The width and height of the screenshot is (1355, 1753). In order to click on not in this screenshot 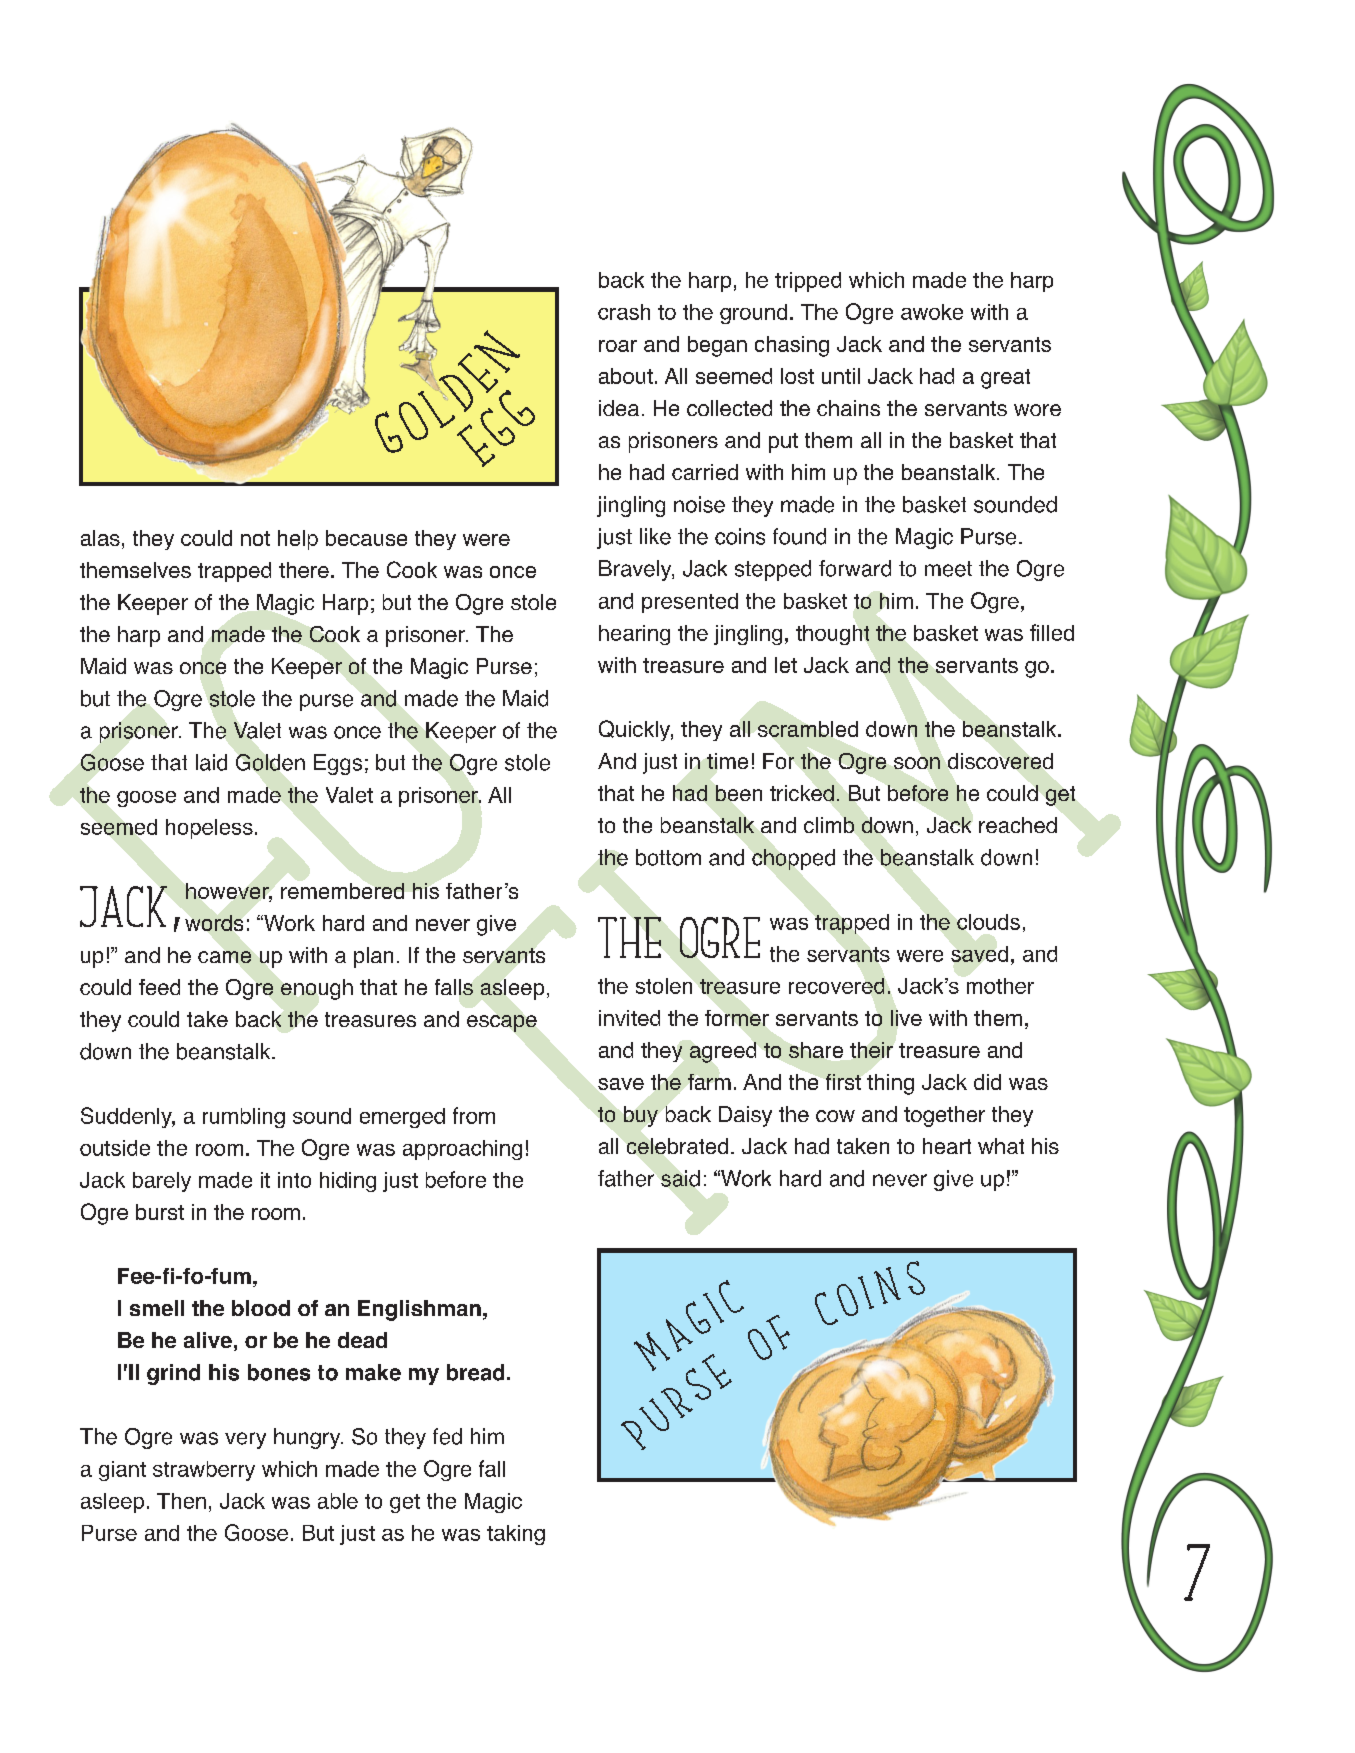, I will do `click(255, 538)`.
